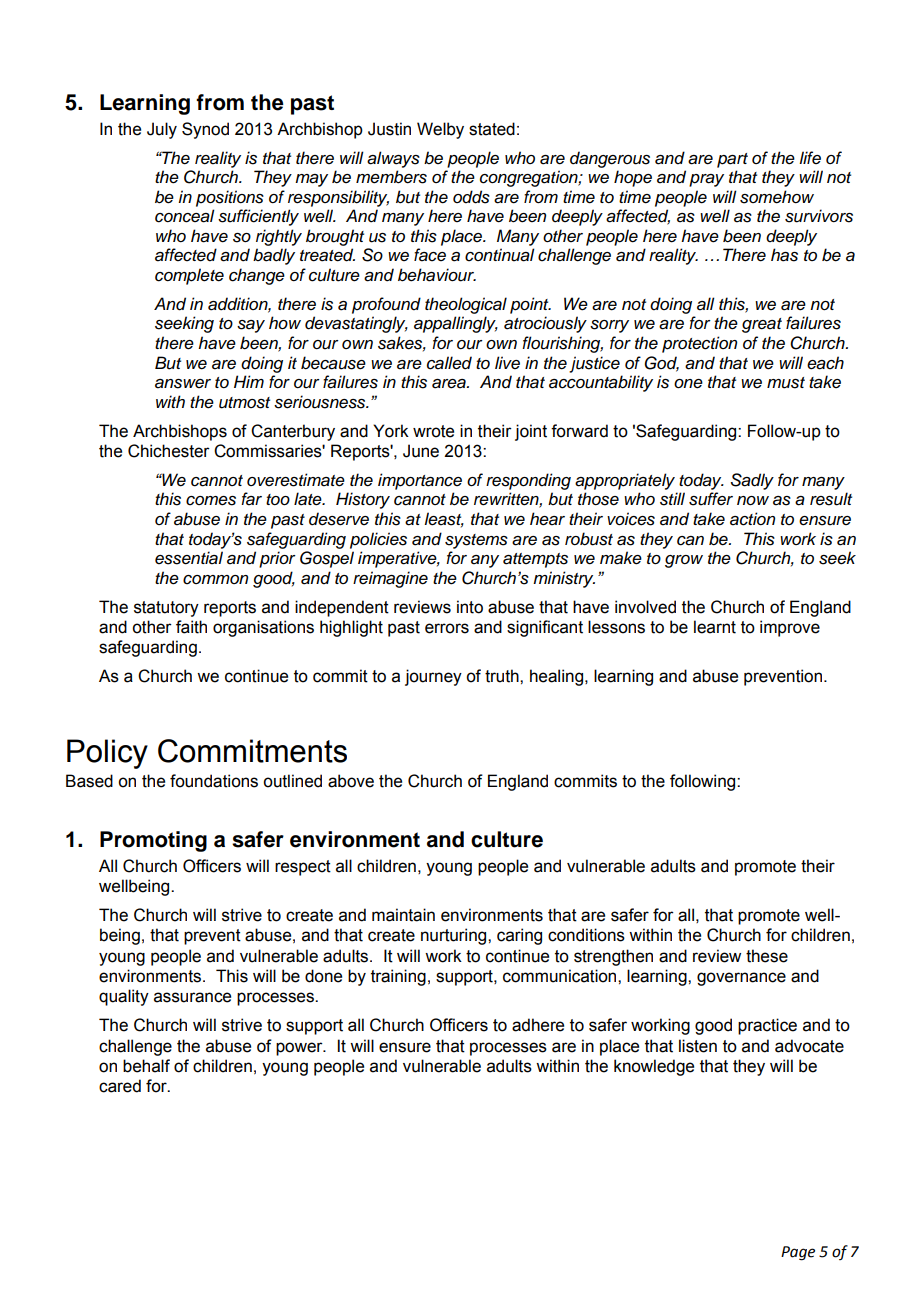  Describe the element at coordinates (715, 627) in the document. I see `learnt` at that location.
